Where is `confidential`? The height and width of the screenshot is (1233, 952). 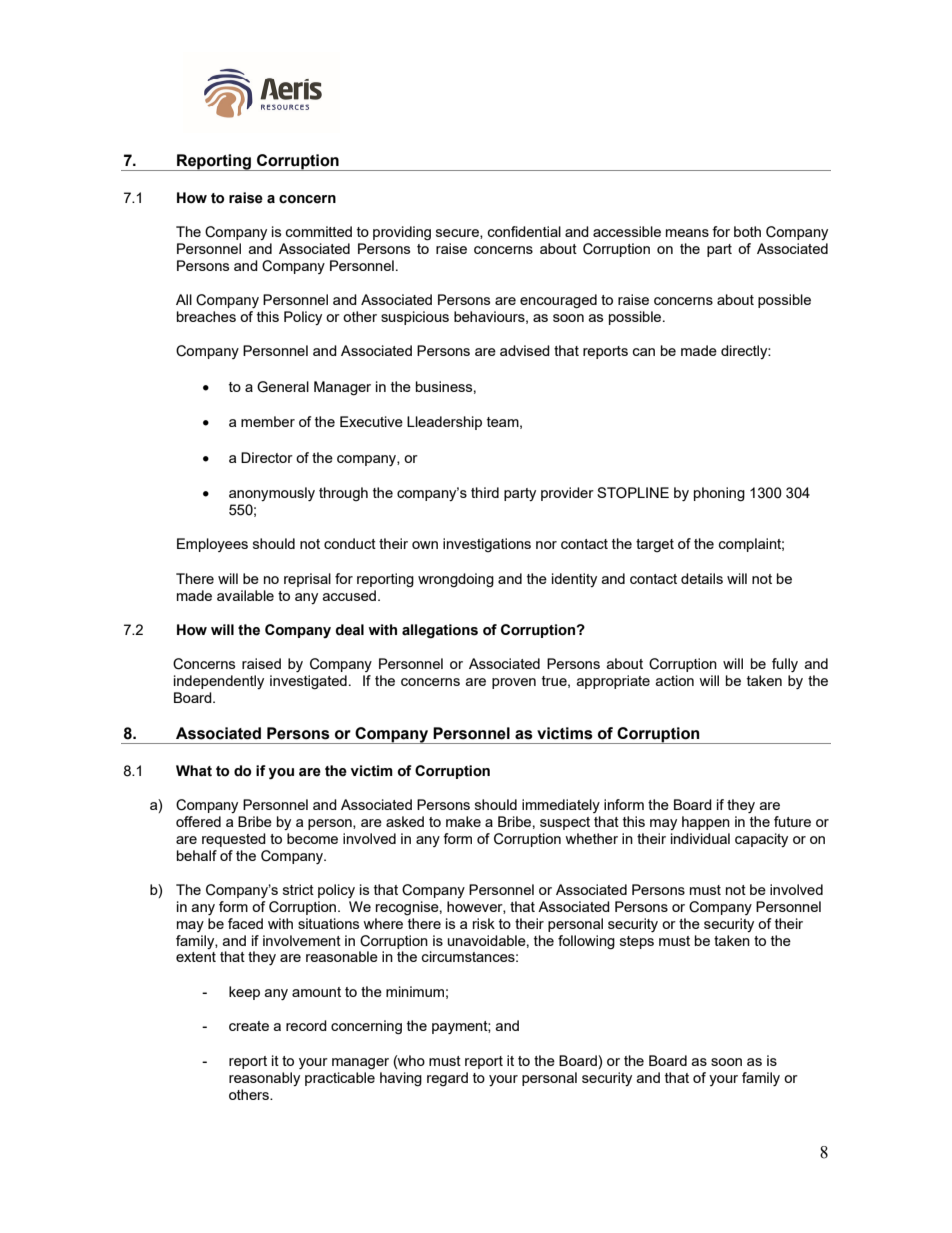
confidential is located at coordinates (524, 231).
